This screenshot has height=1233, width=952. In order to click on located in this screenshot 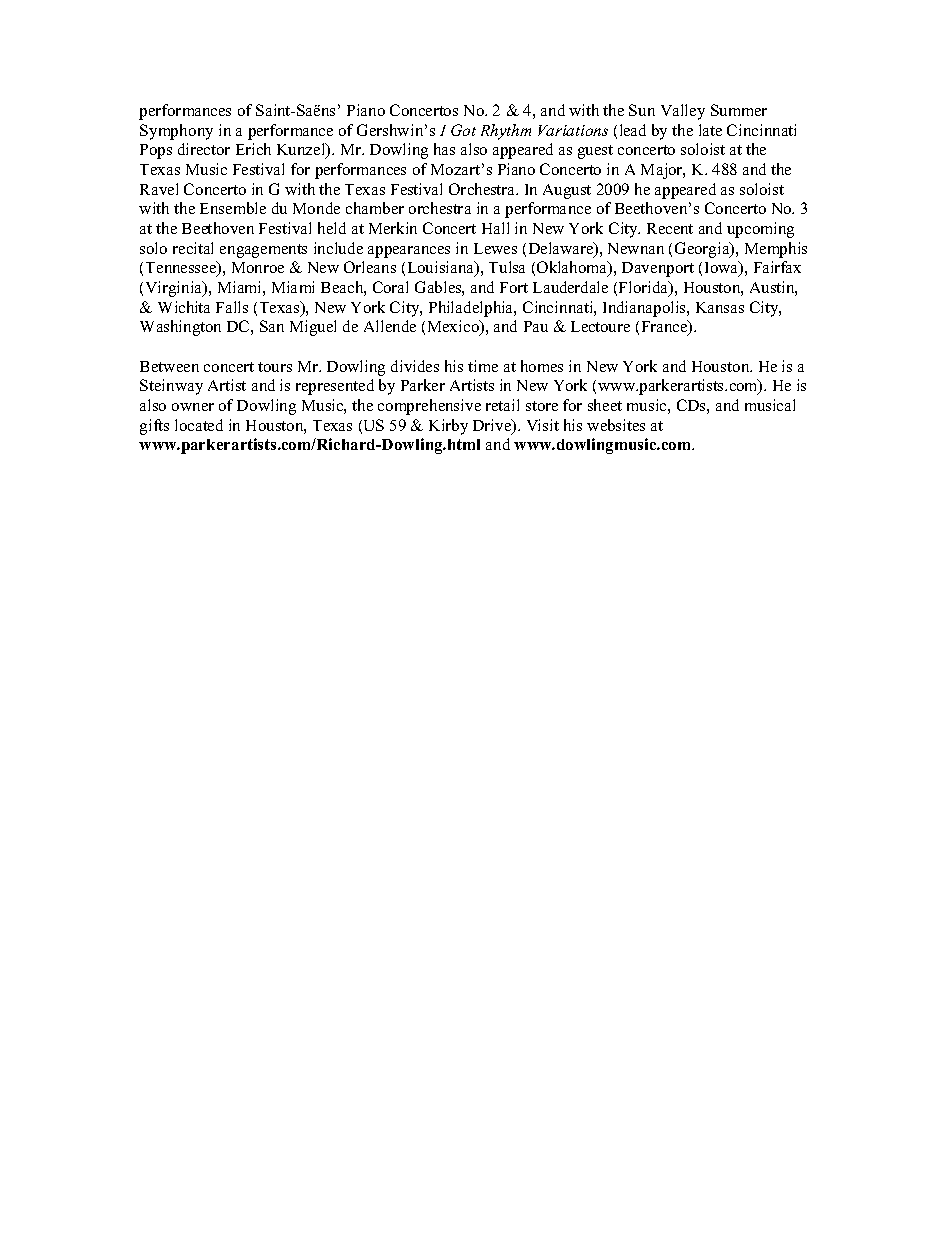, I will do `click(199, 425)`.
